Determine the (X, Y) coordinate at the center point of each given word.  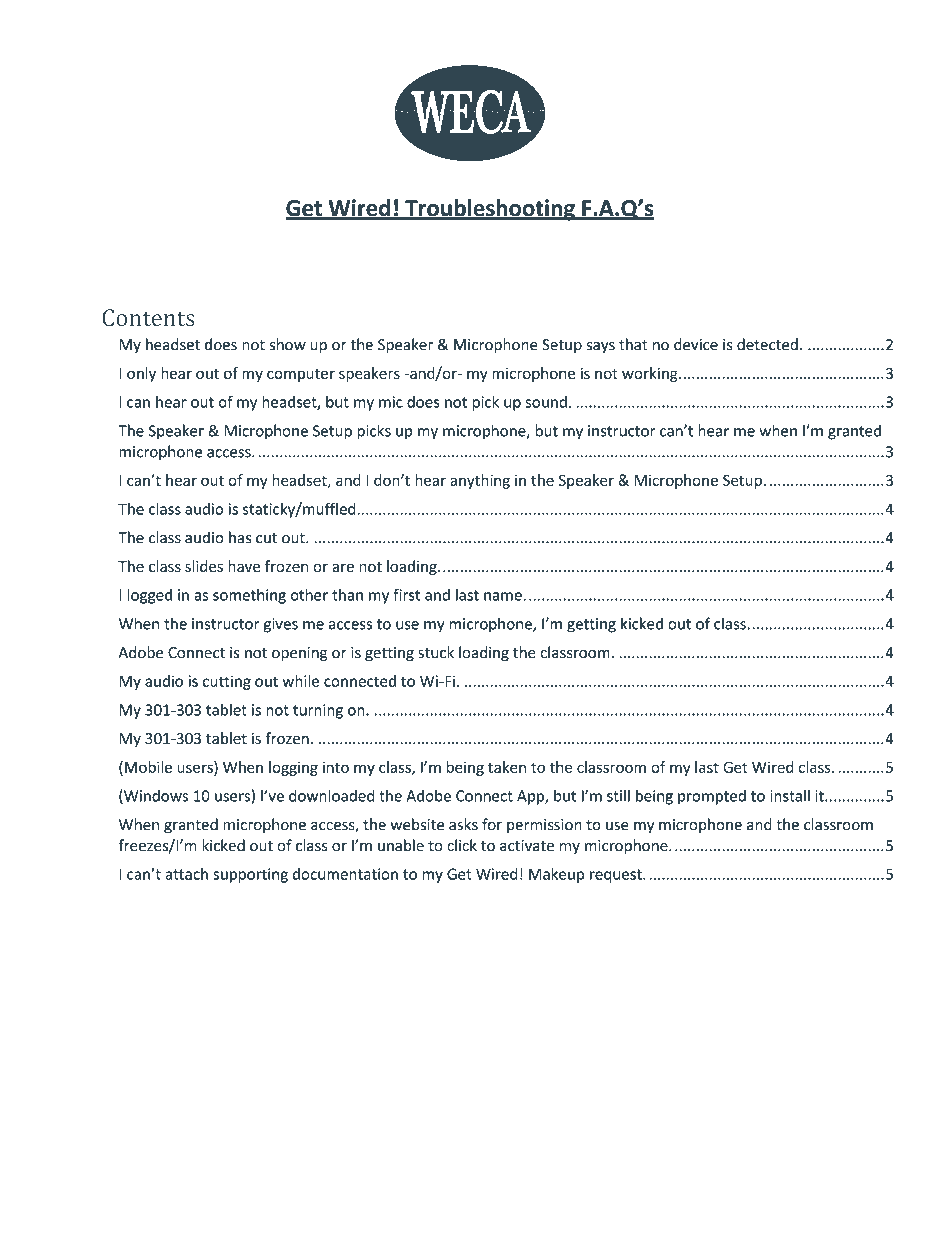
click (462, 845)
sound (546, 402)
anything (480, 481)
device (696, 344)
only (141, 374)
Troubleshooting (490, 210)
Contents (149, 317)
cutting (227, 682)
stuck (436, 652)
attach (186, 874)
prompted (712, 797)
